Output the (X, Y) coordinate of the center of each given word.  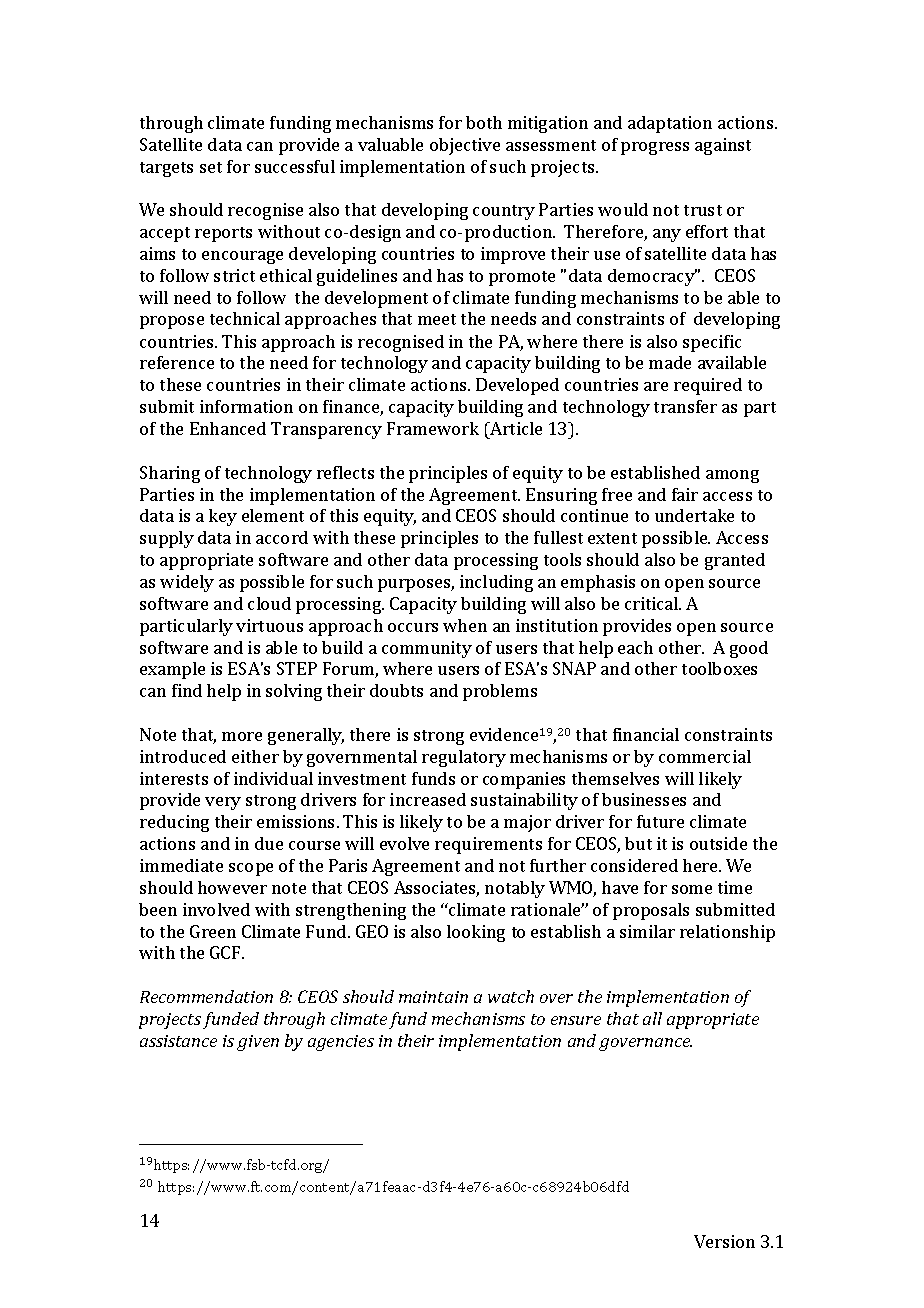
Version (724, 1241)
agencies (341, 1043)
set (211, 167)
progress (655, 148)
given (258, 1043)
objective (465, 146)
